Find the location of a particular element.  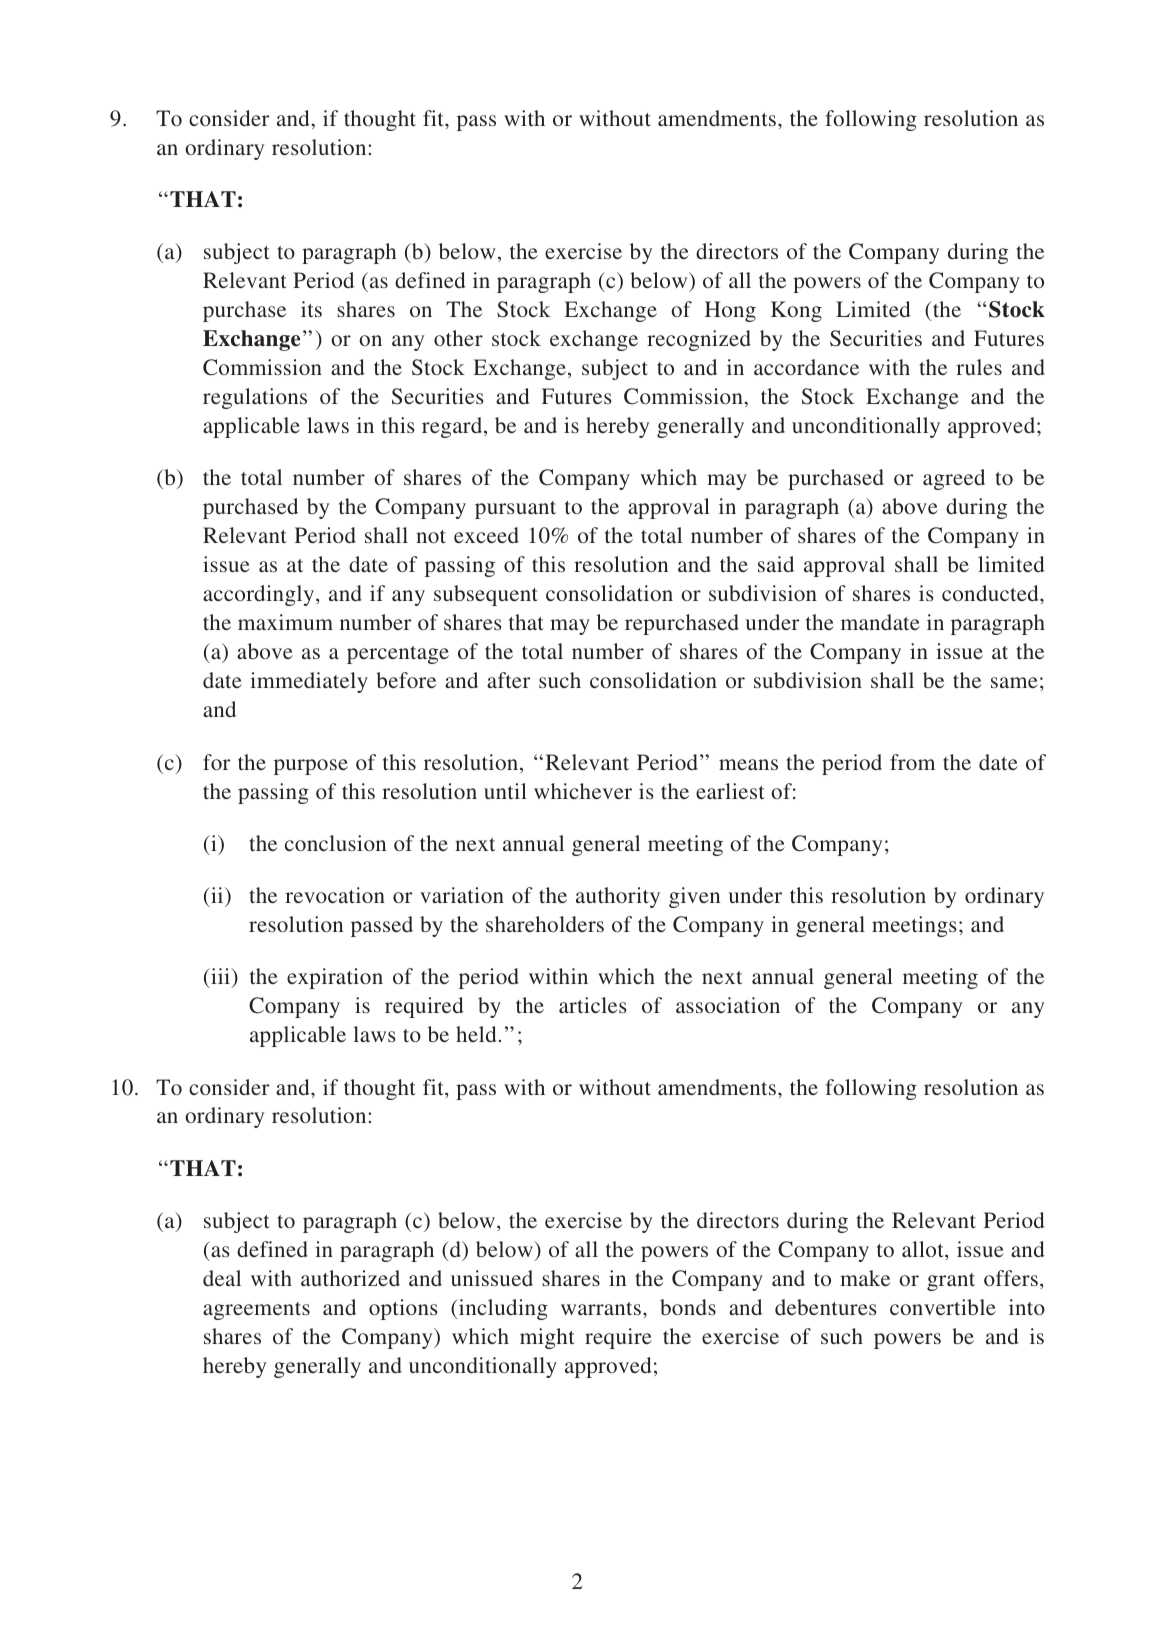

warrants is located at coordinates (601, 1308).
